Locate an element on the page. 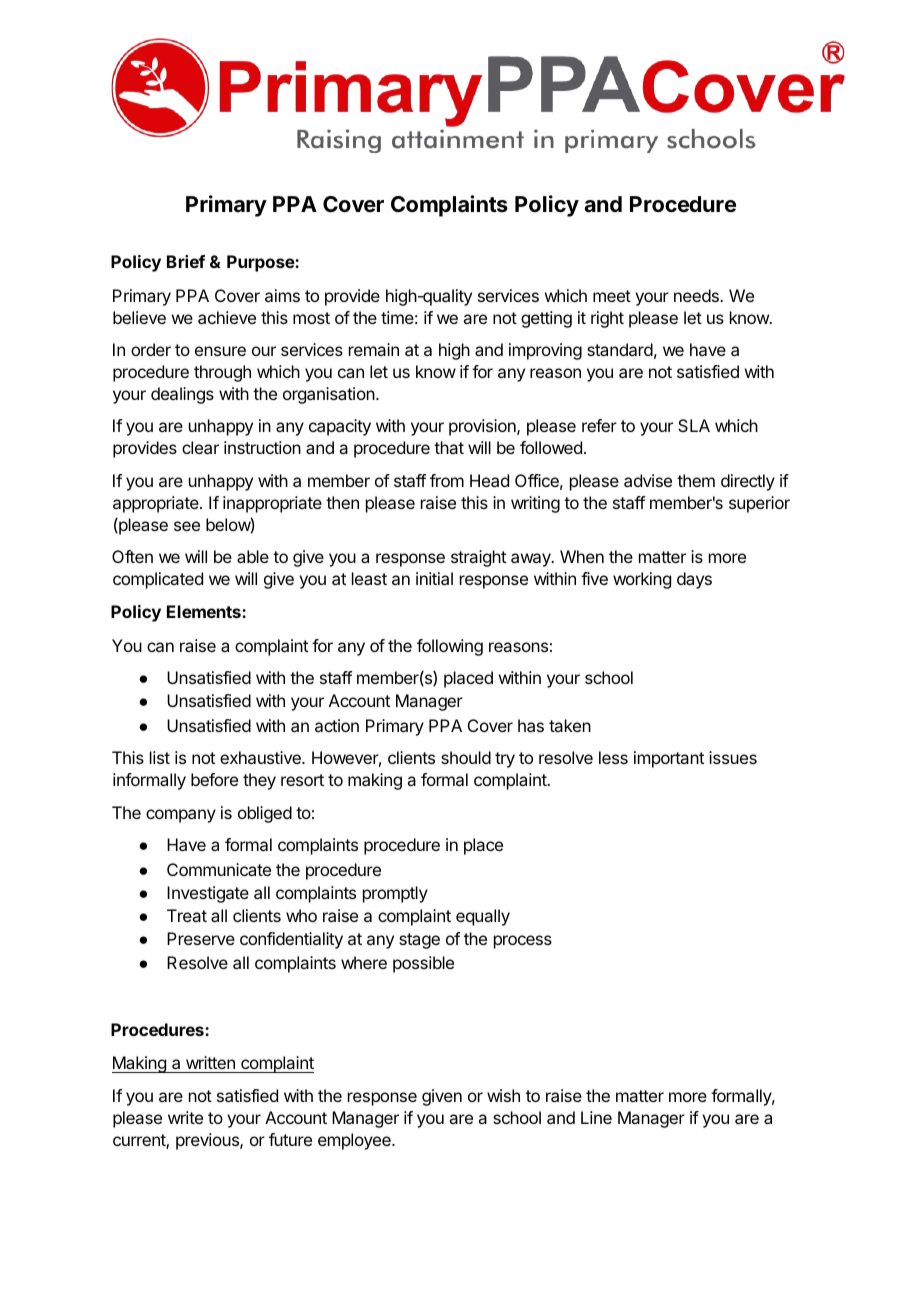  following is located at coordinates (450, 647).
